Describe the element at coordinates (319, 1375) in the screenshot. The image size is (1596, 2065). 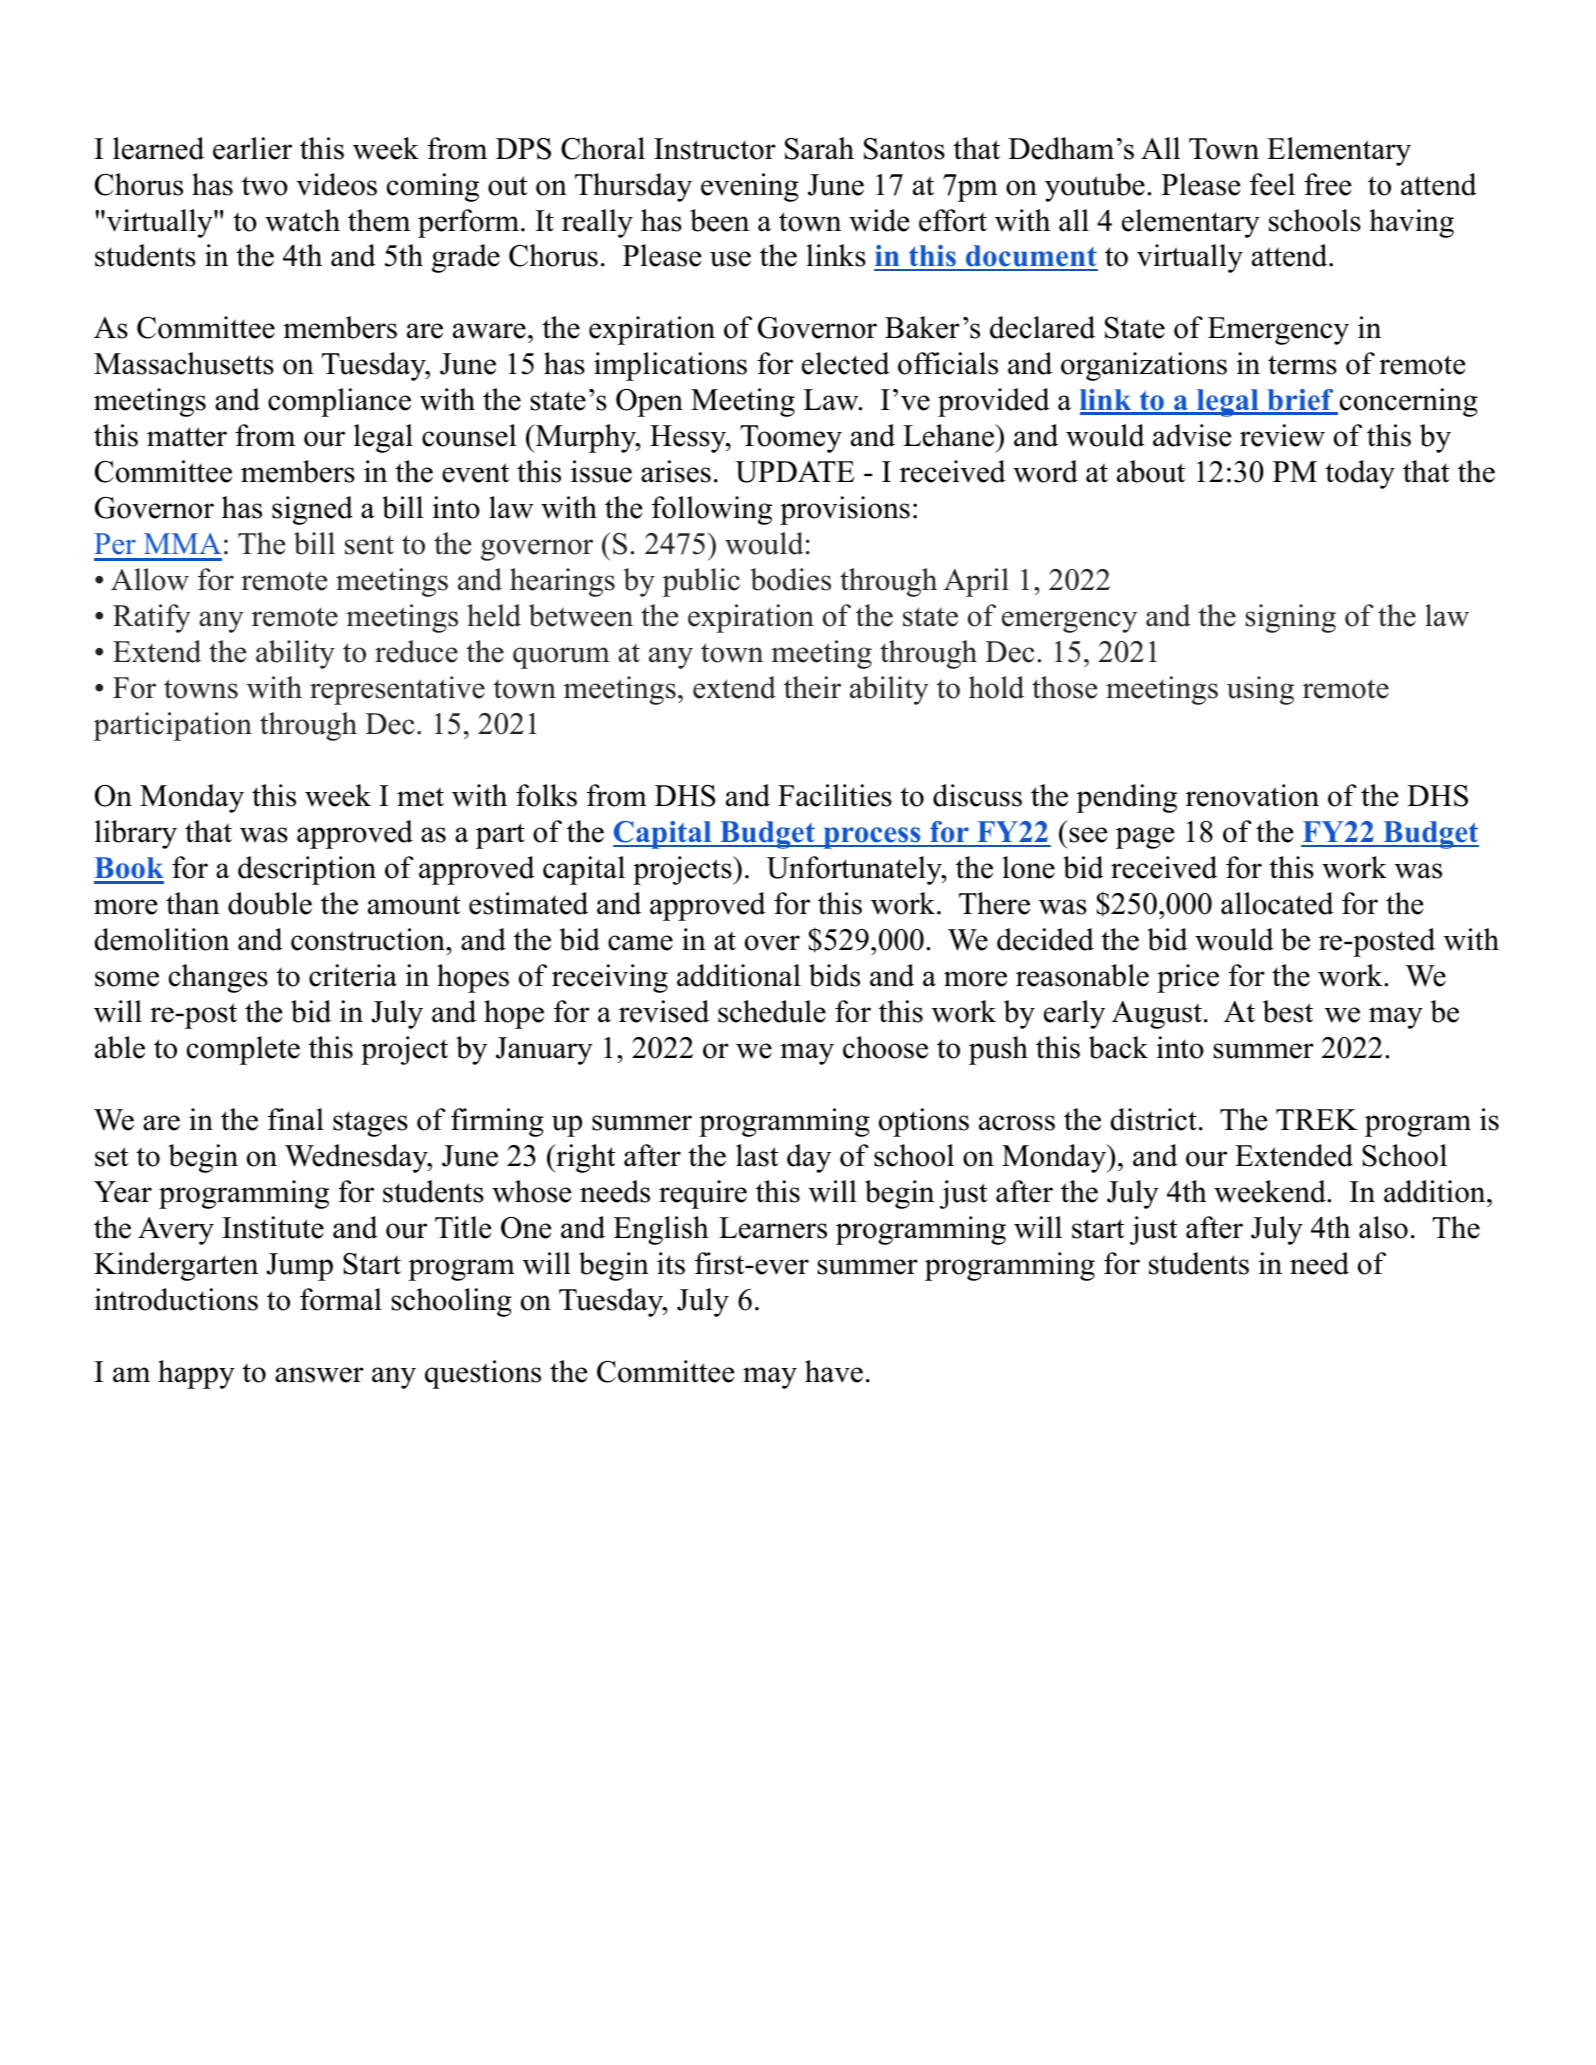
I see `answer` at that location.
